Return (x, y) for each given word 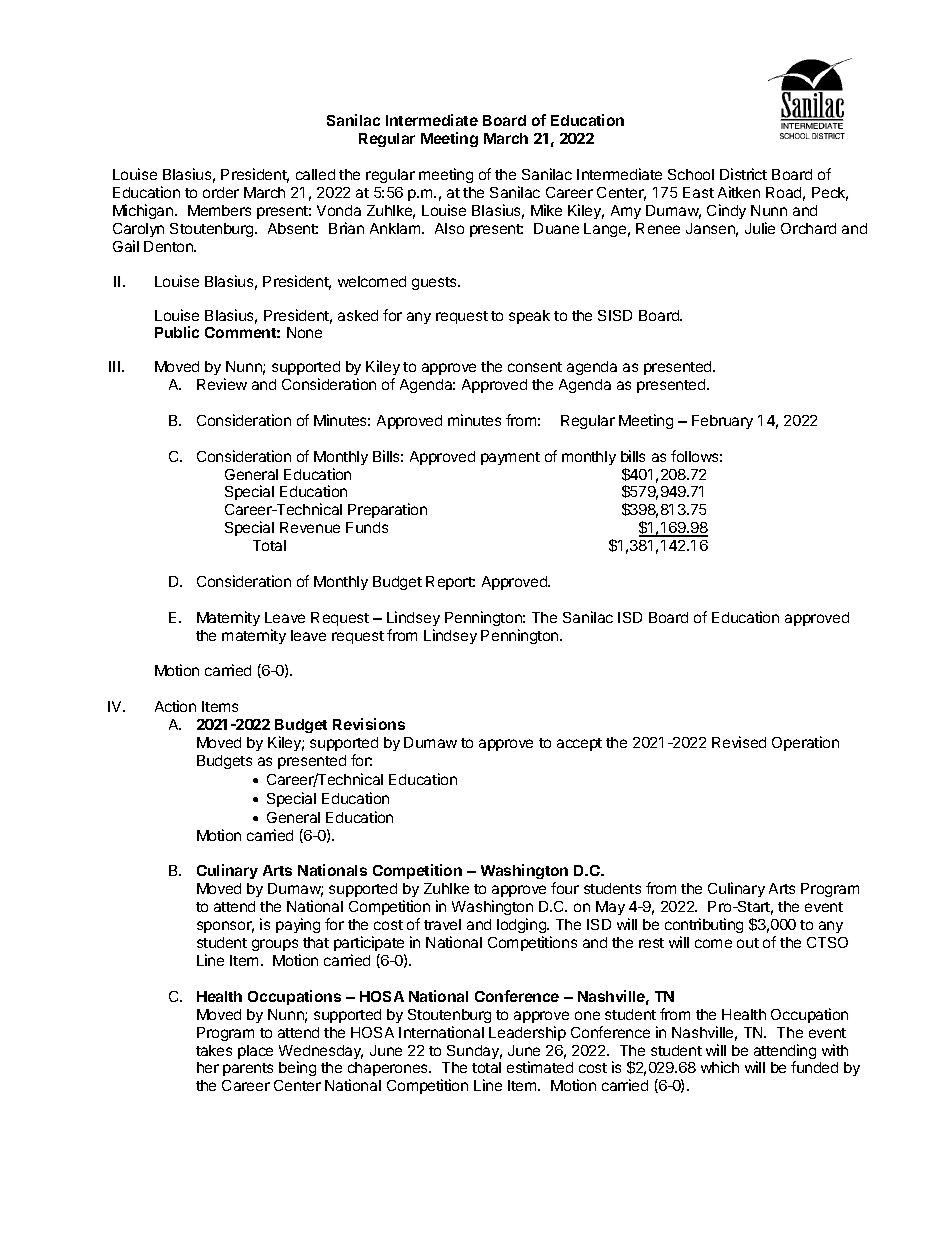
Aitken (739, 192)
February (722, 422)
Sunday (474, 1052)
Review (222, 384)
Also (449, 228)
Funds (367, 527)
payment (510, 458)
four (565, 888)
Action (175, 706)
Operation (805, 743)
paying (298, 925)
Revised (739, 742)
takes (214, 1050)
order (221, 192)
